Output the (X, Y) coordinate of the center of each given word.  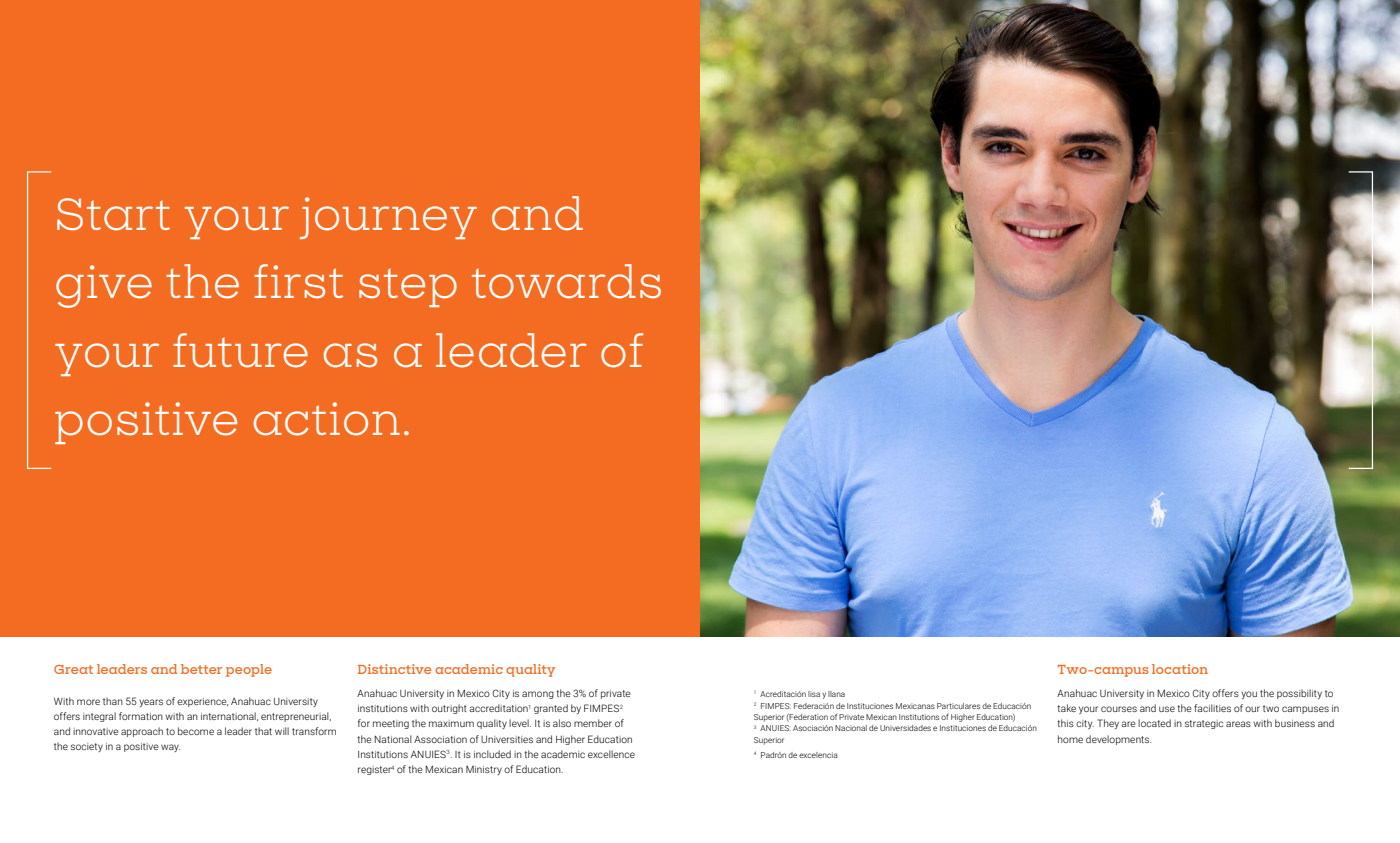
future (240, 350)
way (170, 748)
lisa (814, 694)
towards (566, 281)
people (249, 670)
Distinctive (394, 669)
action (327, 419)
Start (113, 214)
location (1180, 669)
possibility (1299, 694)
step (408, 288)
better (201, 669)
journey (388, 218)
